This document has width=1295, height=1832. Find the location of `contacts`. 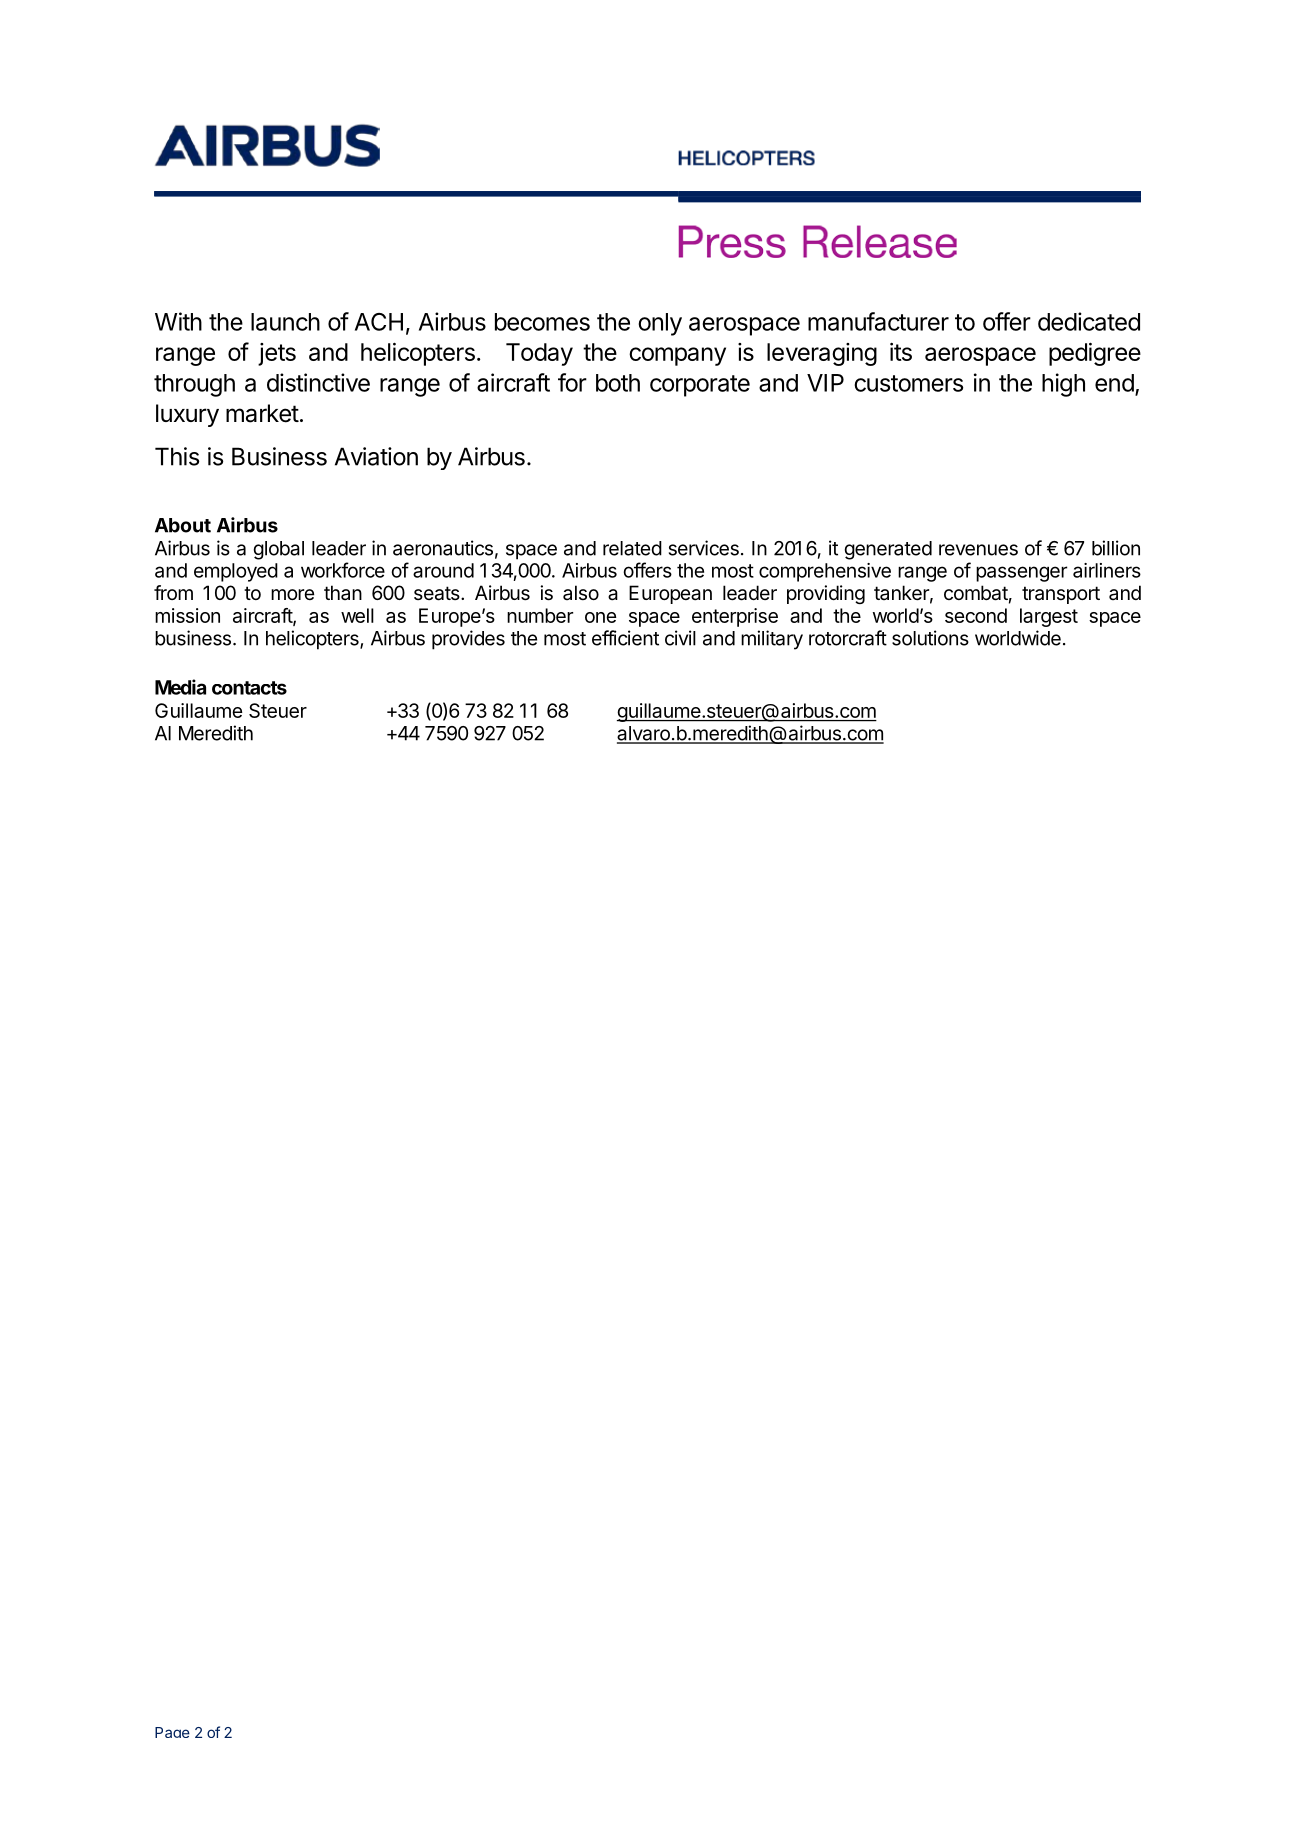

contacts is located at coordinates (249, 688).
